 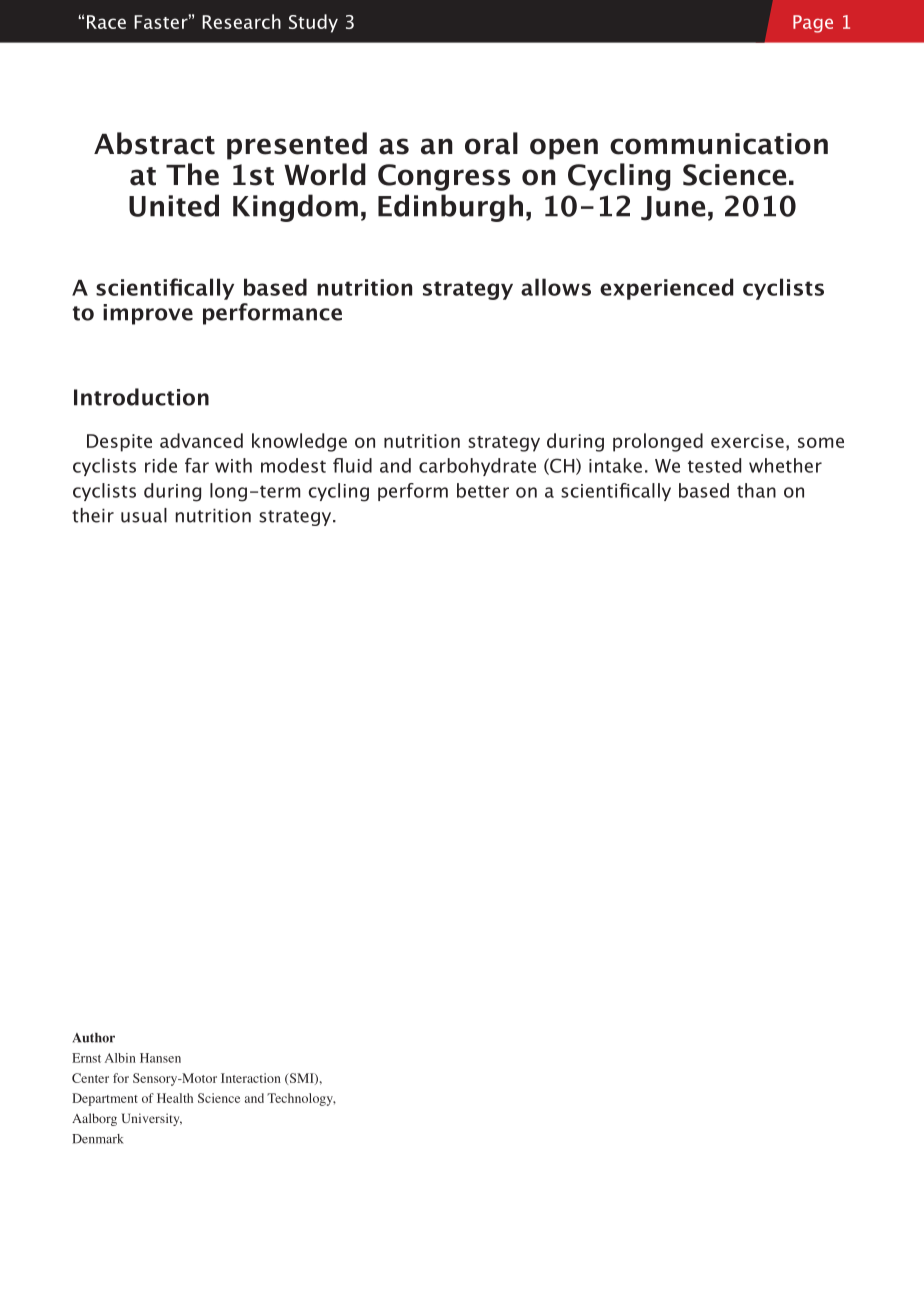 What do you see at coordinates (175, 1098) in the page?
I see `Health` at bounding box center [175, 1098].
